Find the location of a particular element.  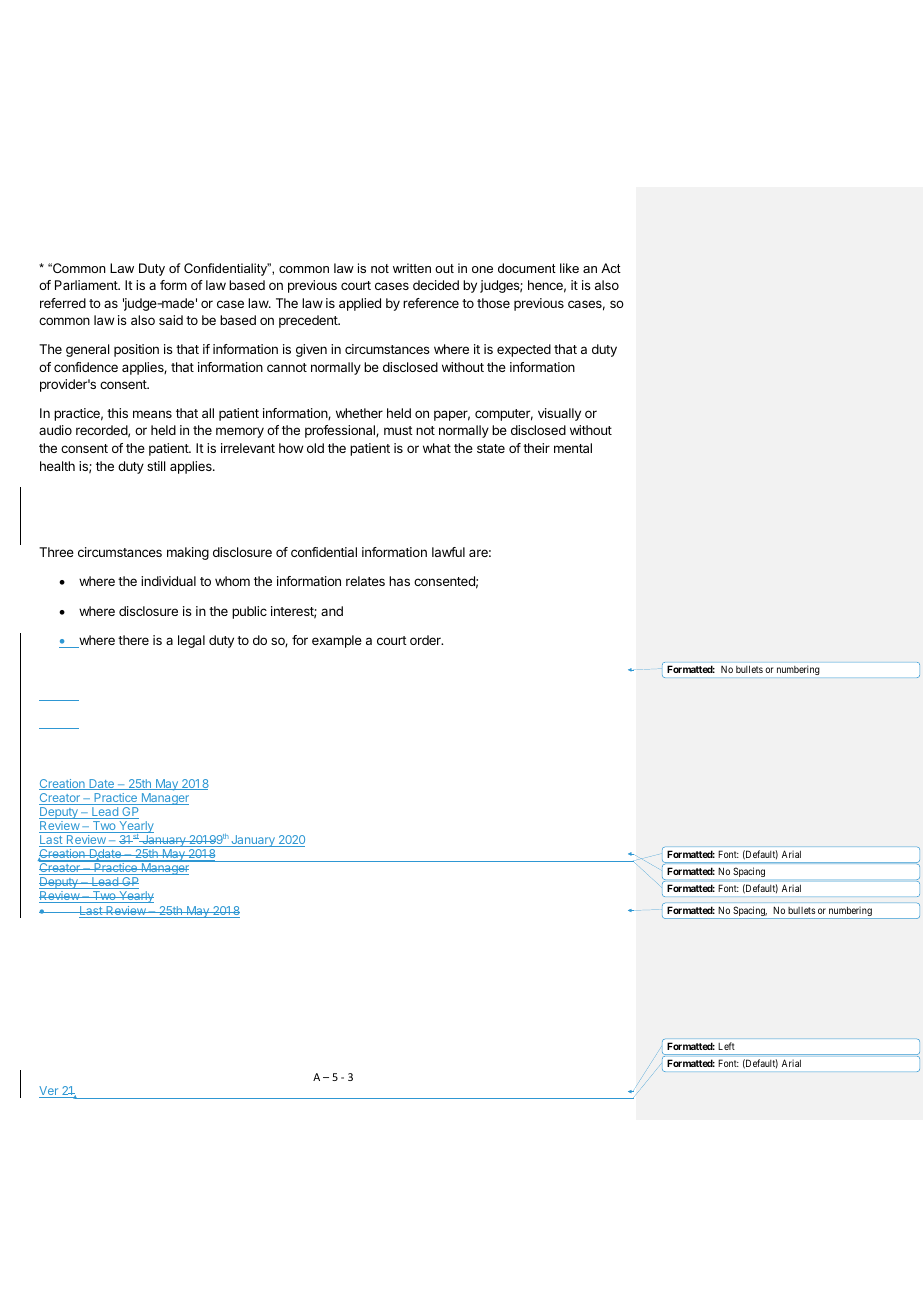

still is located at coordinates (156, 466).
